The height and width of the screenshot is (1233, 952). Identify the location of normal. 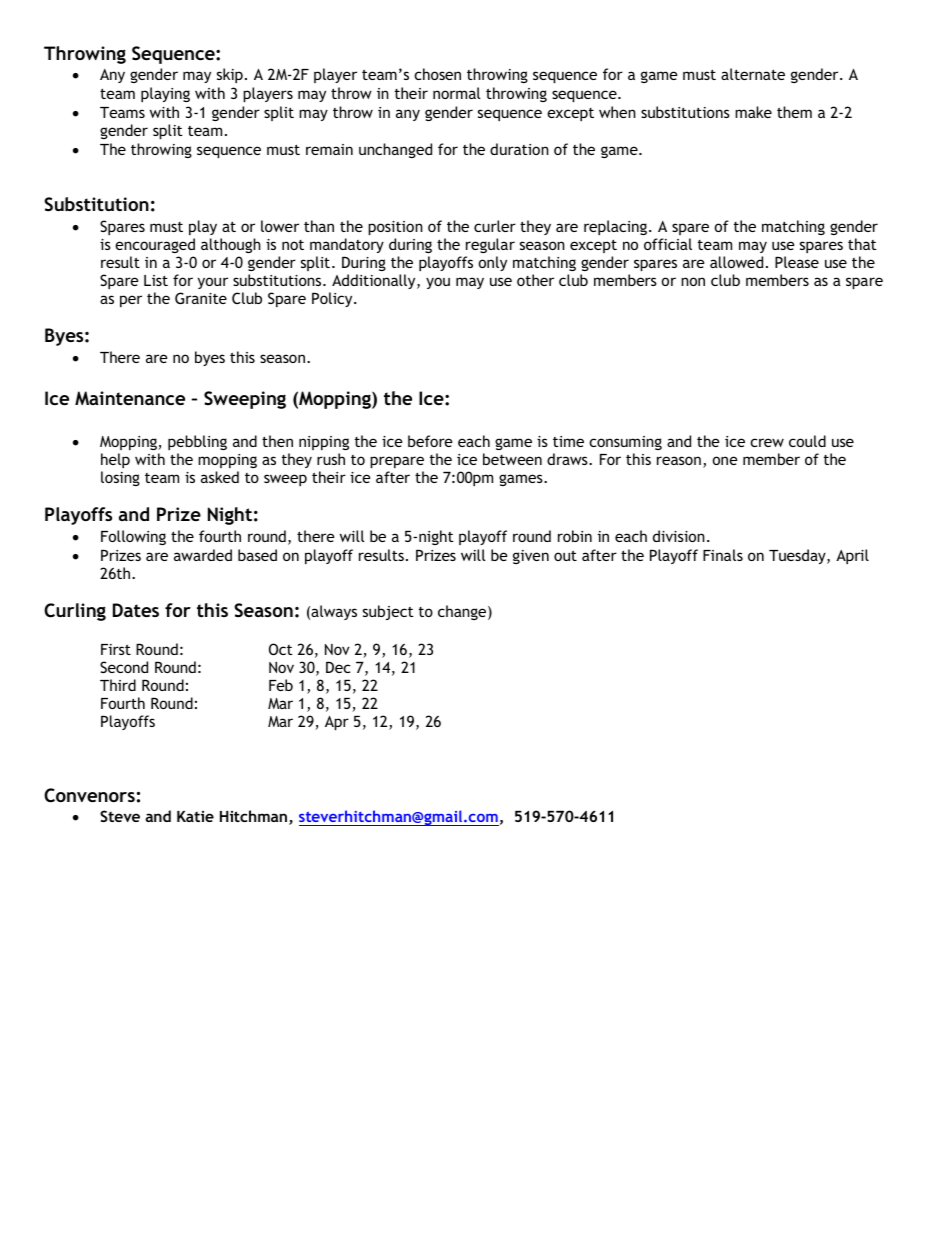
(457, 93).
